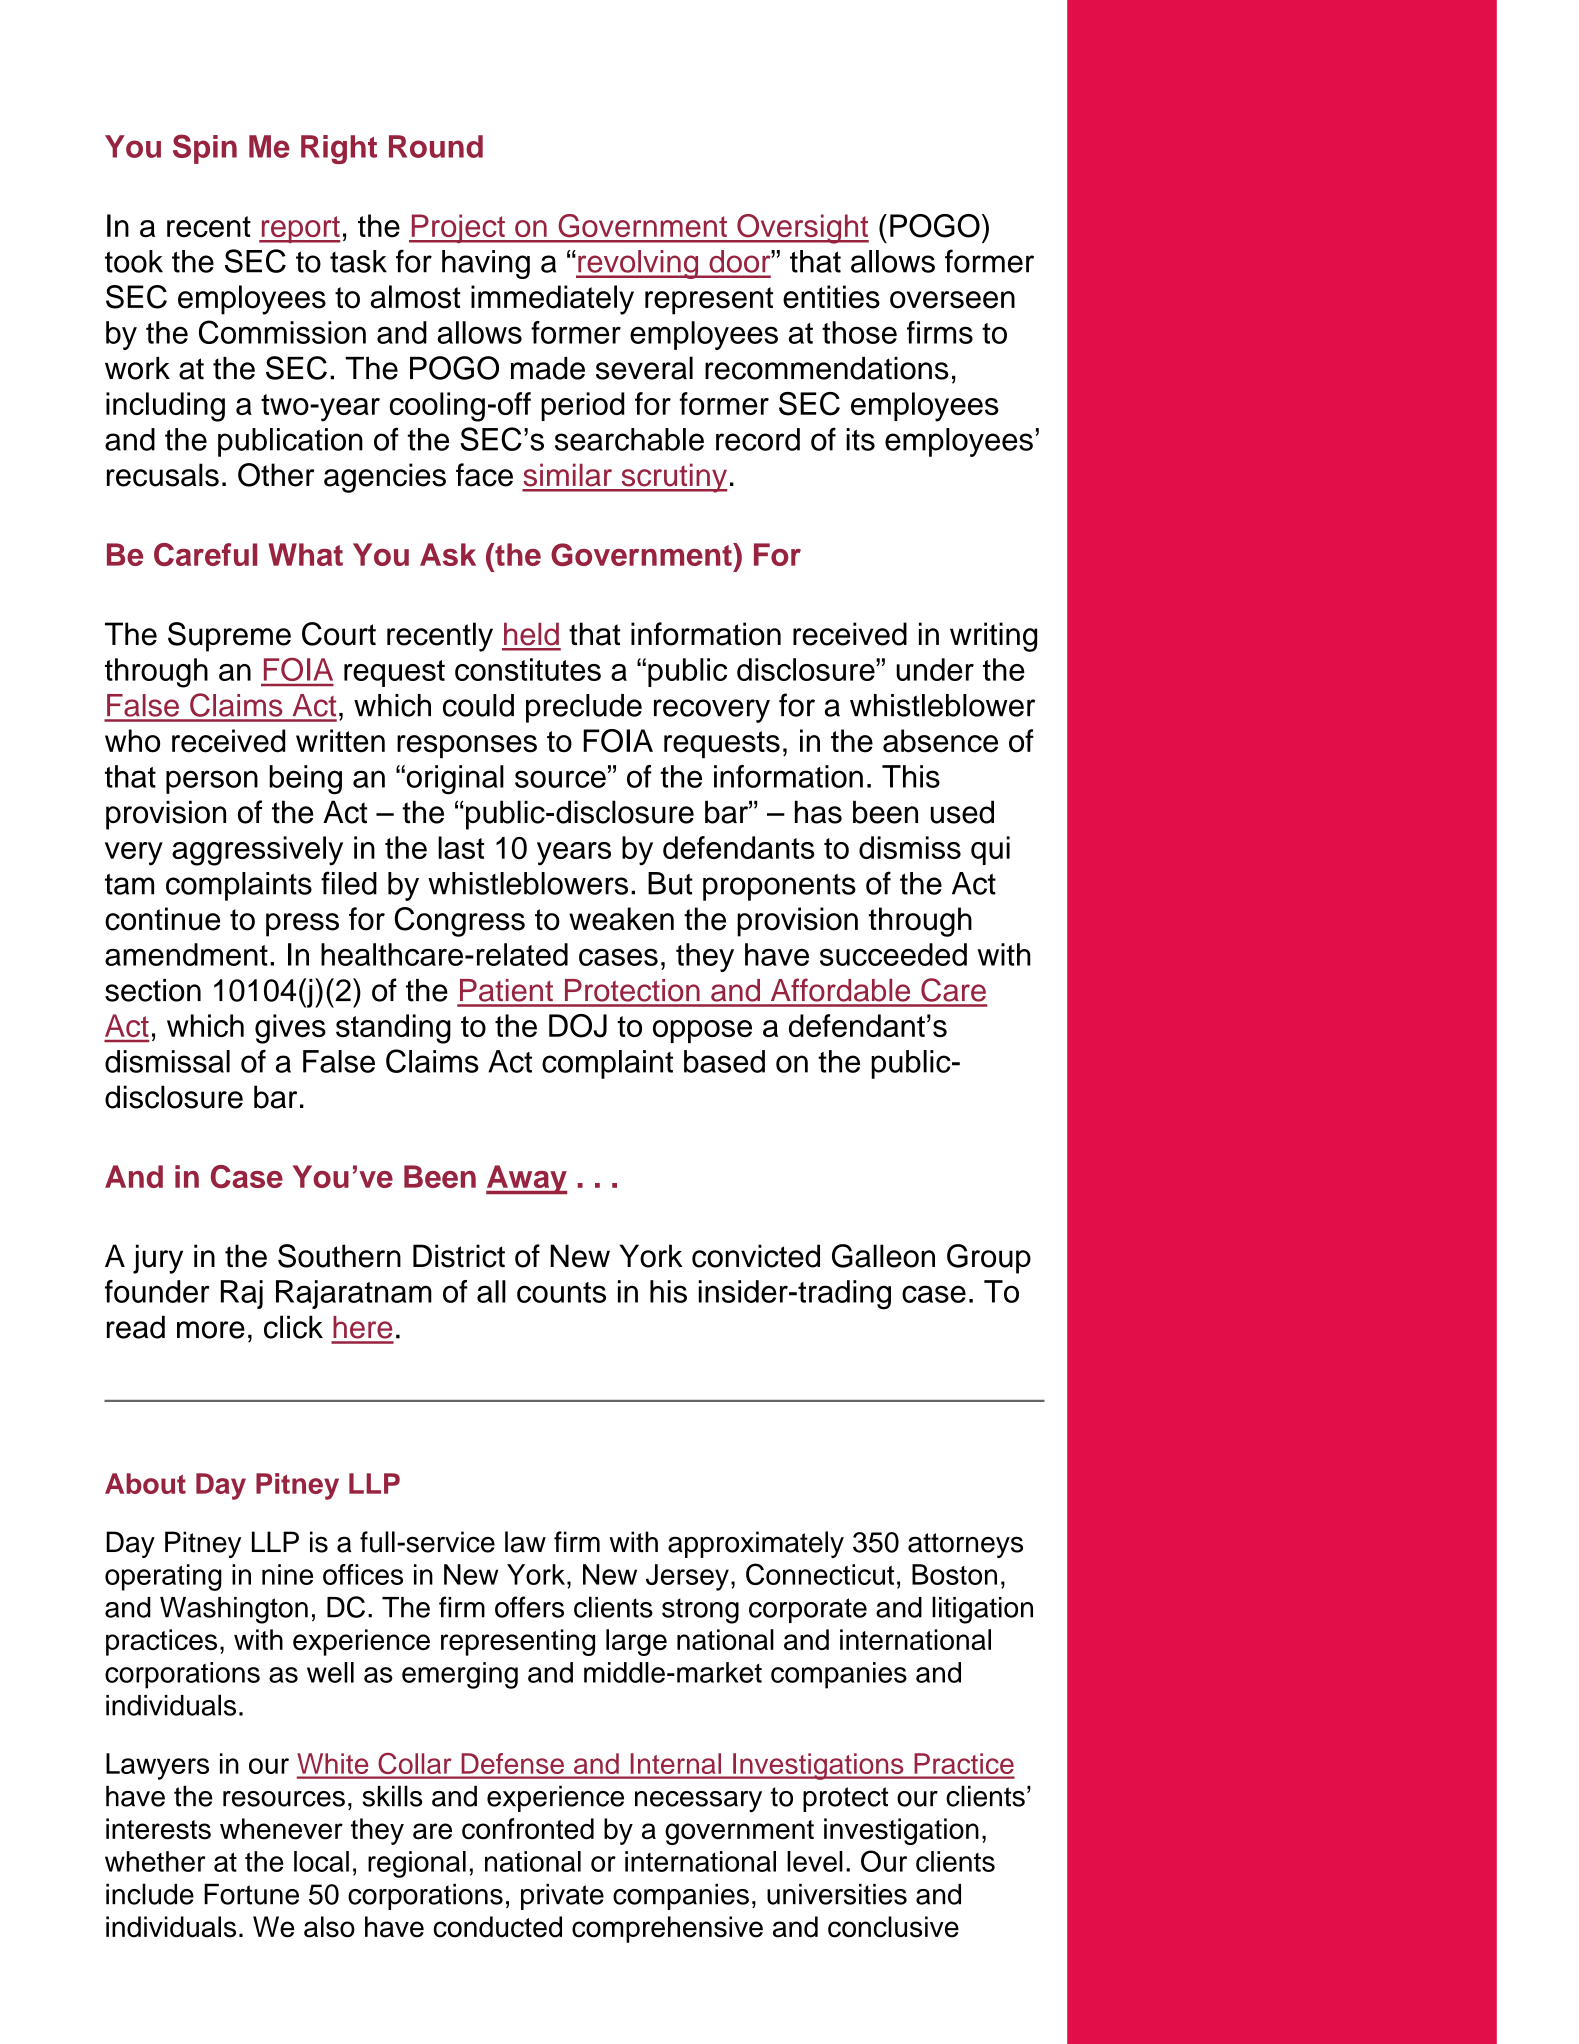 The width and height of the screenshot is (1579, 2044). What do you see at coordinates (287, 1574) in the screenshot?
I see `nine` at bounding box center [287, 1574].
